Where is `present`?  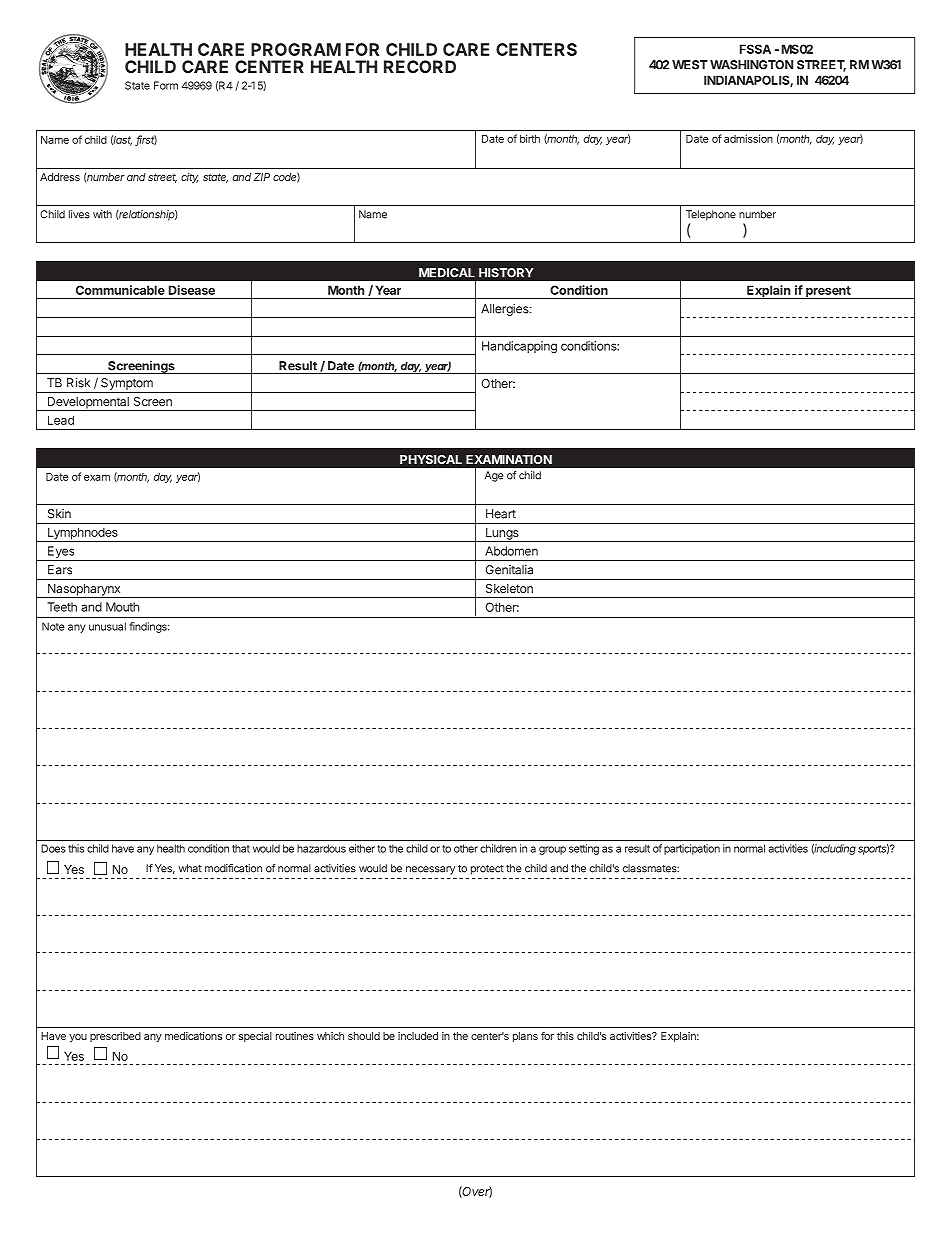
present is located at coordinates (828, 292).
